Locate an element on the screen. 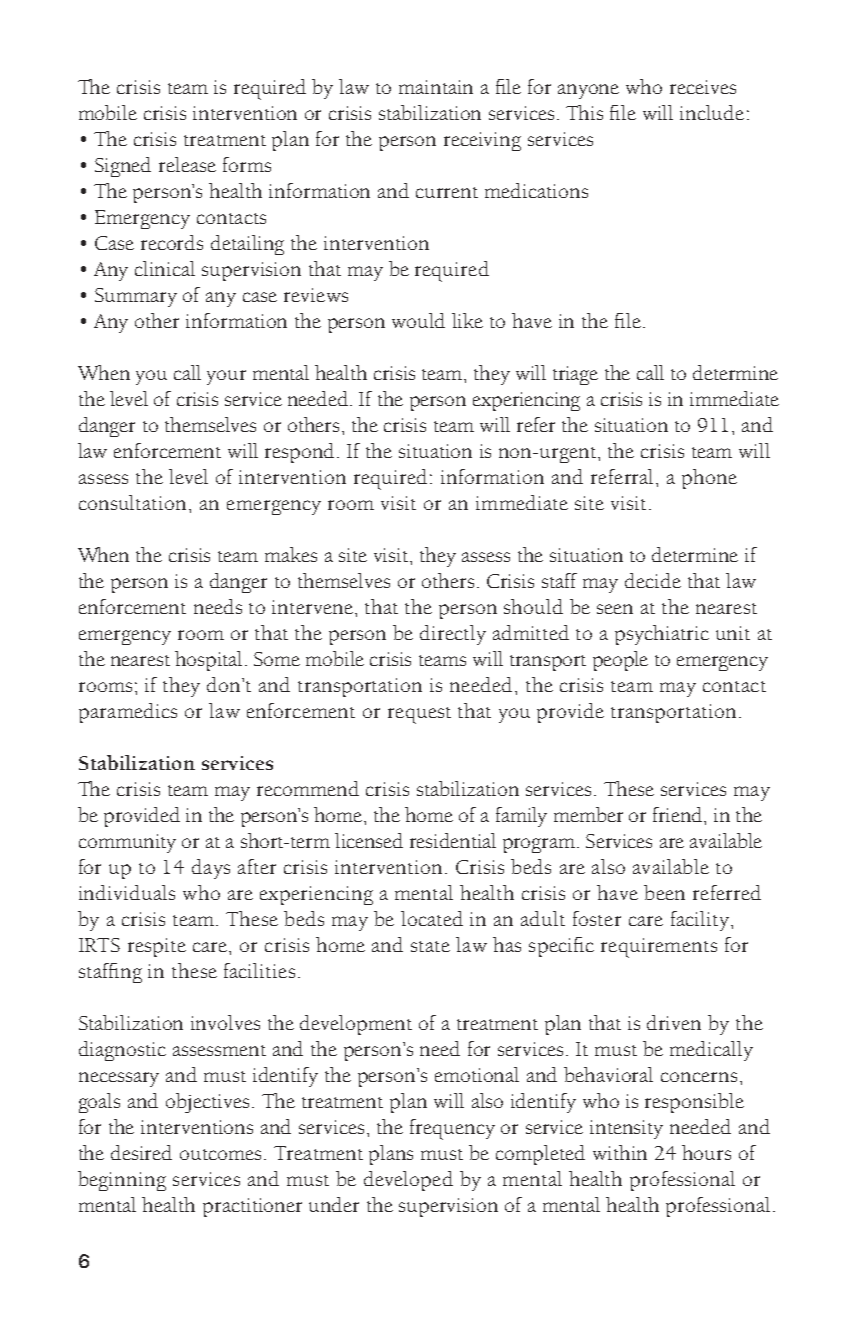  your is located at coordinates (226, 377).
